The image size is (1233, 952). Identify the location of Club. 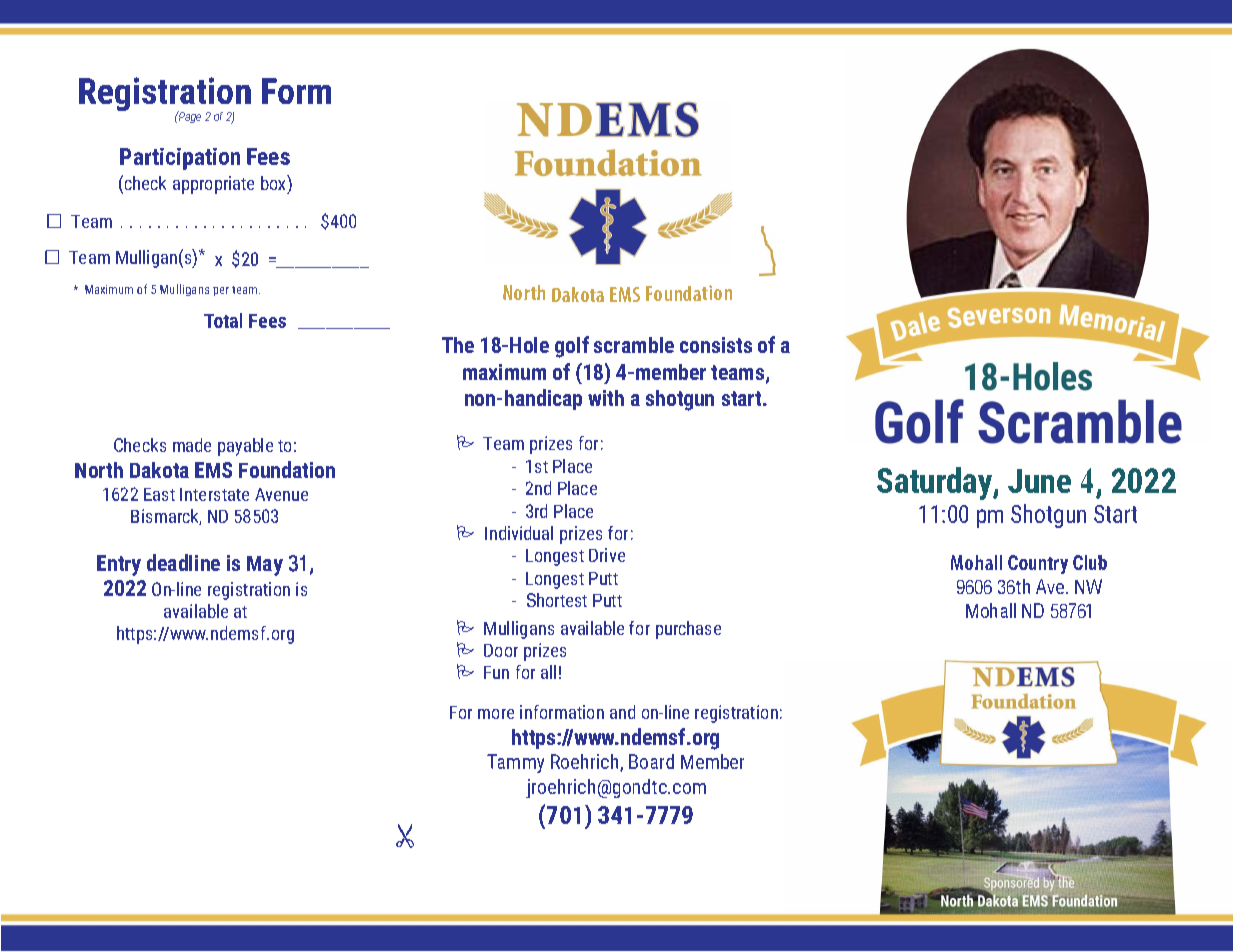
(1090, 562).
